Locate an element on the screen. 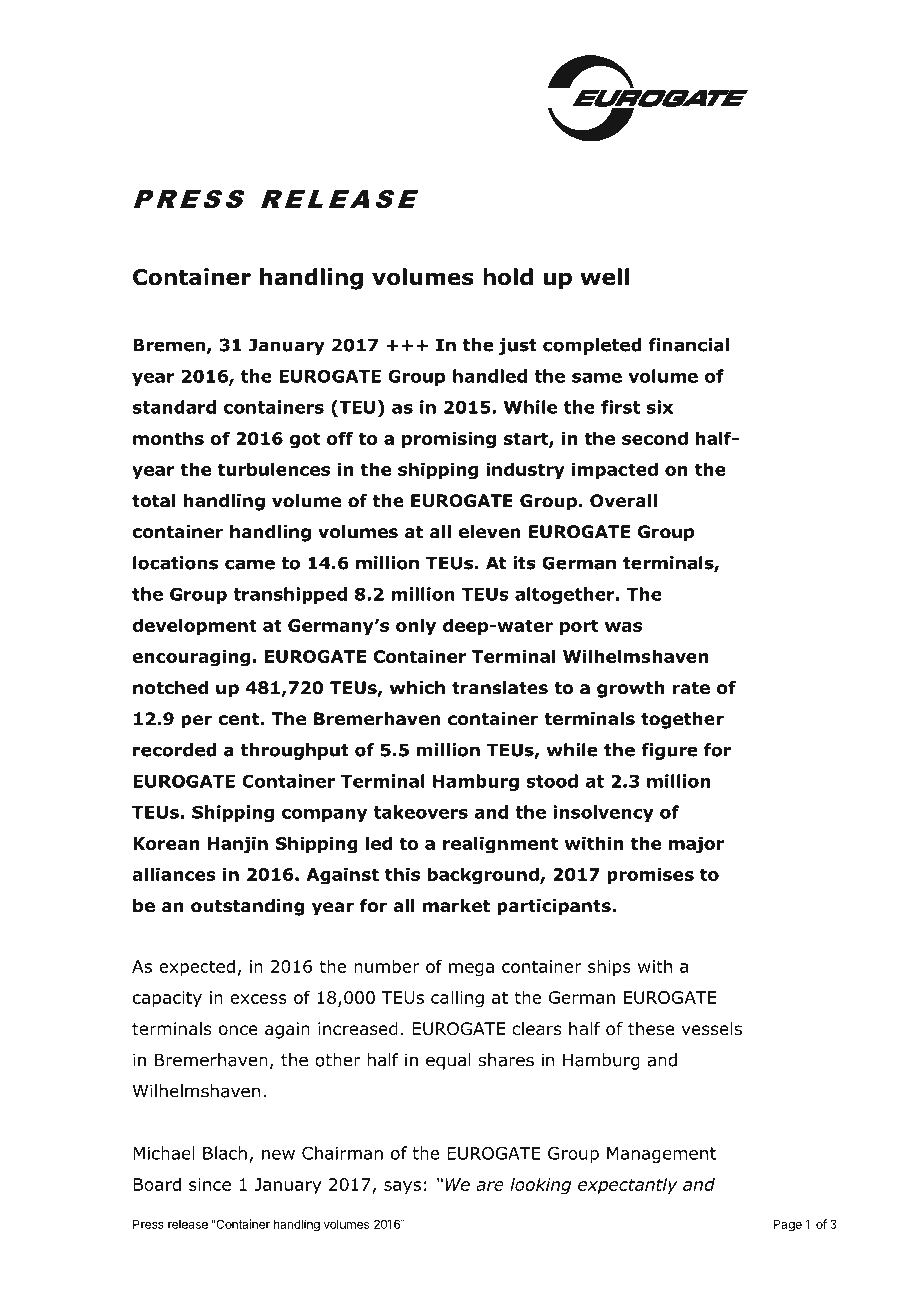  standard is located at coordinates (174, 407).
